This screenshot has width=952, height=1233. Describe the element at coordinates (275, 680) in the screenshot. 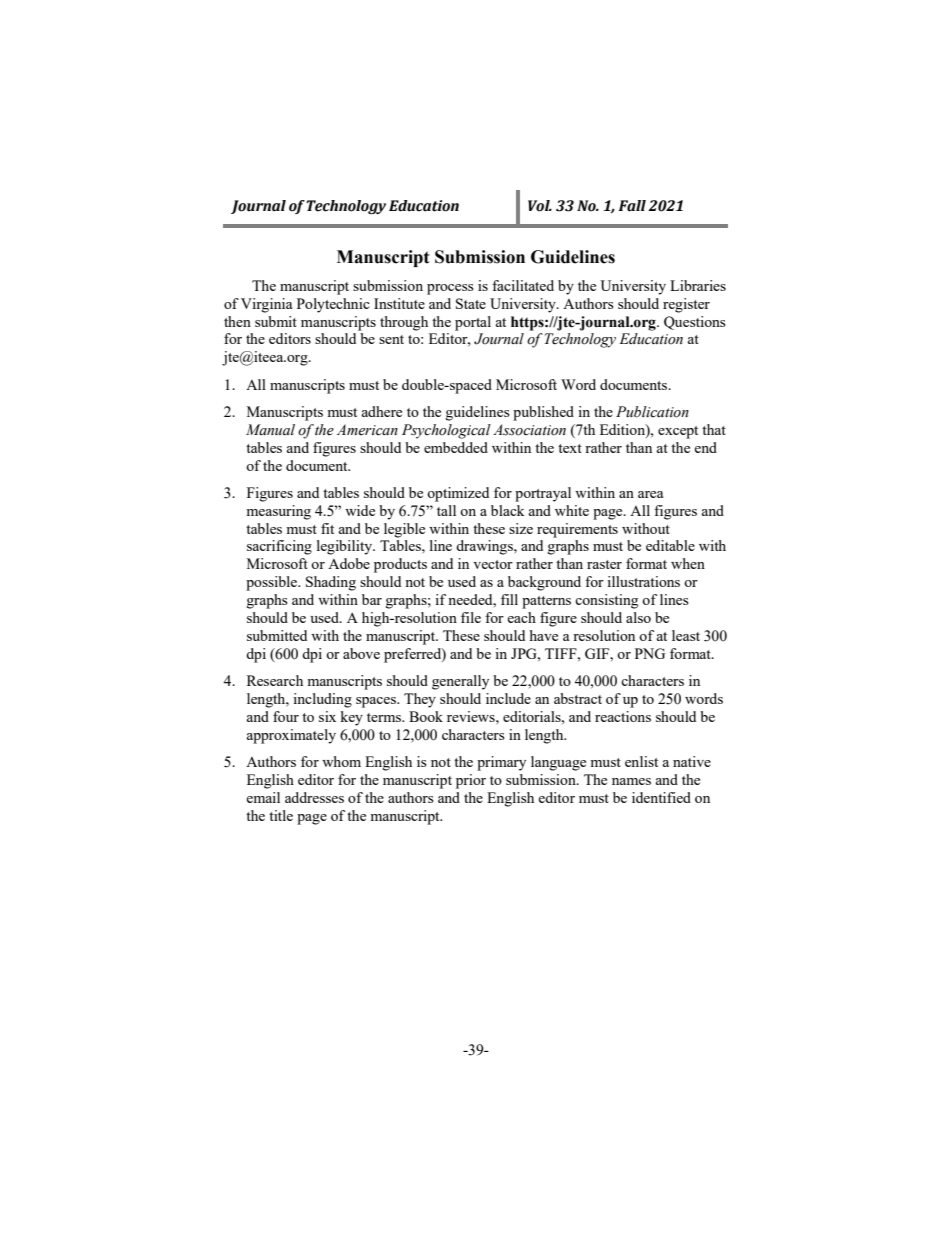

I see `Research` at that location.
